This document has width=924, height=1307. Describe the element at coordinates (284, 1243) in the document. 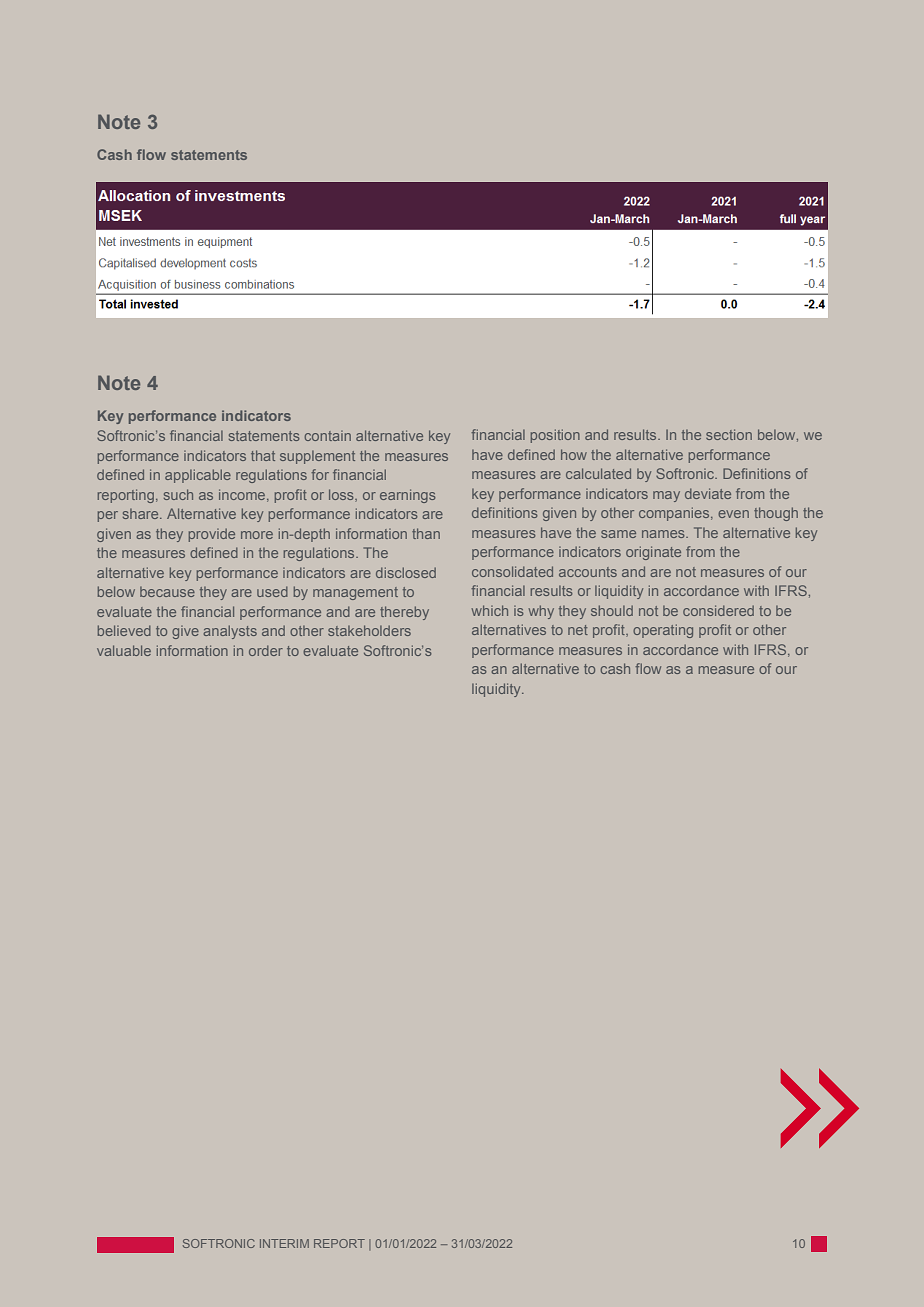

I see `INTERIM` at that location.
